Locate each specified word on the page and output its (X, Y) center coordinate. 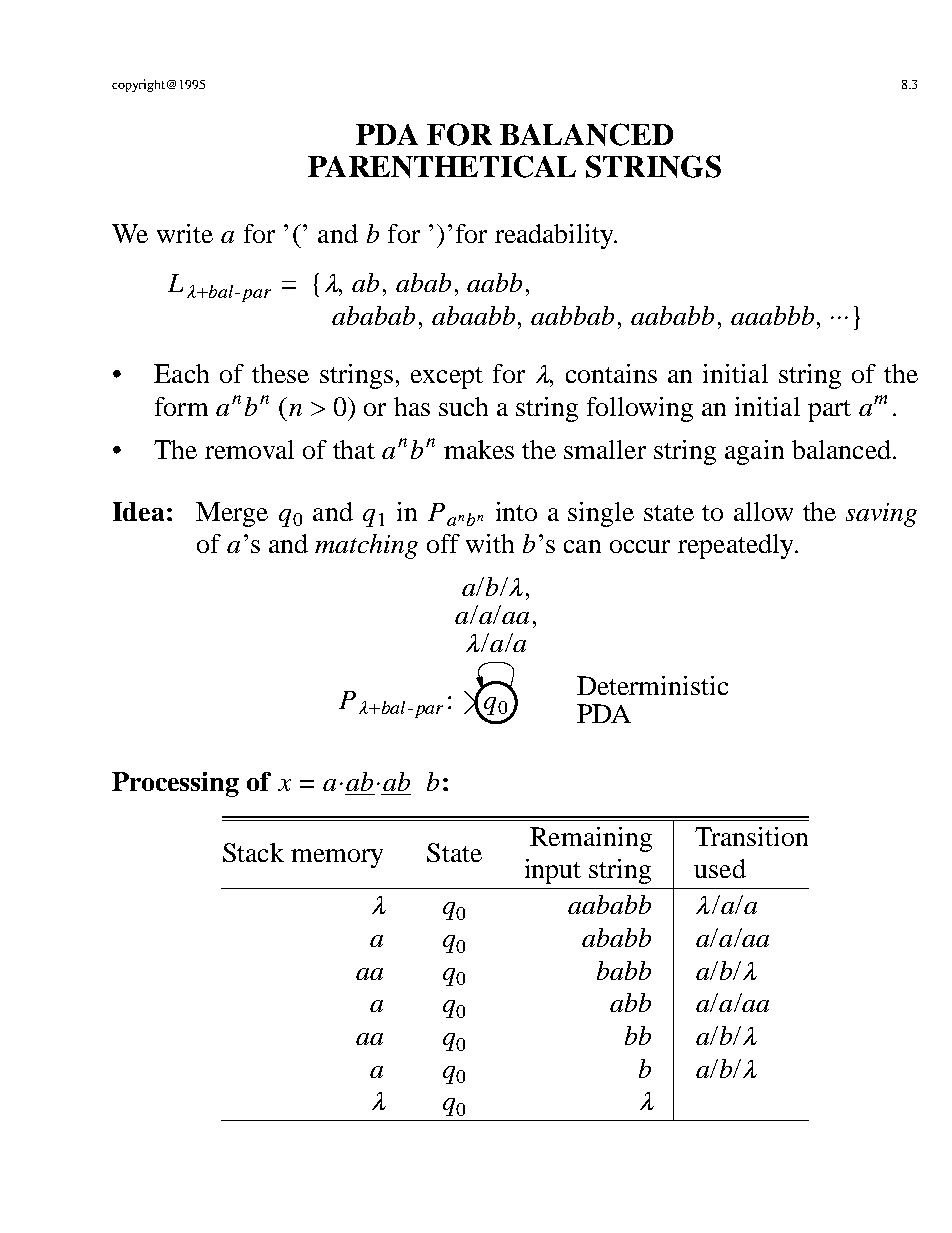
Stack (253, 852)
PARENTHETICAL (442, 166)
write (185, 233)
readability (555, 236)
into (516, 511)
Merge (232, 514)
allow (763, 511)
